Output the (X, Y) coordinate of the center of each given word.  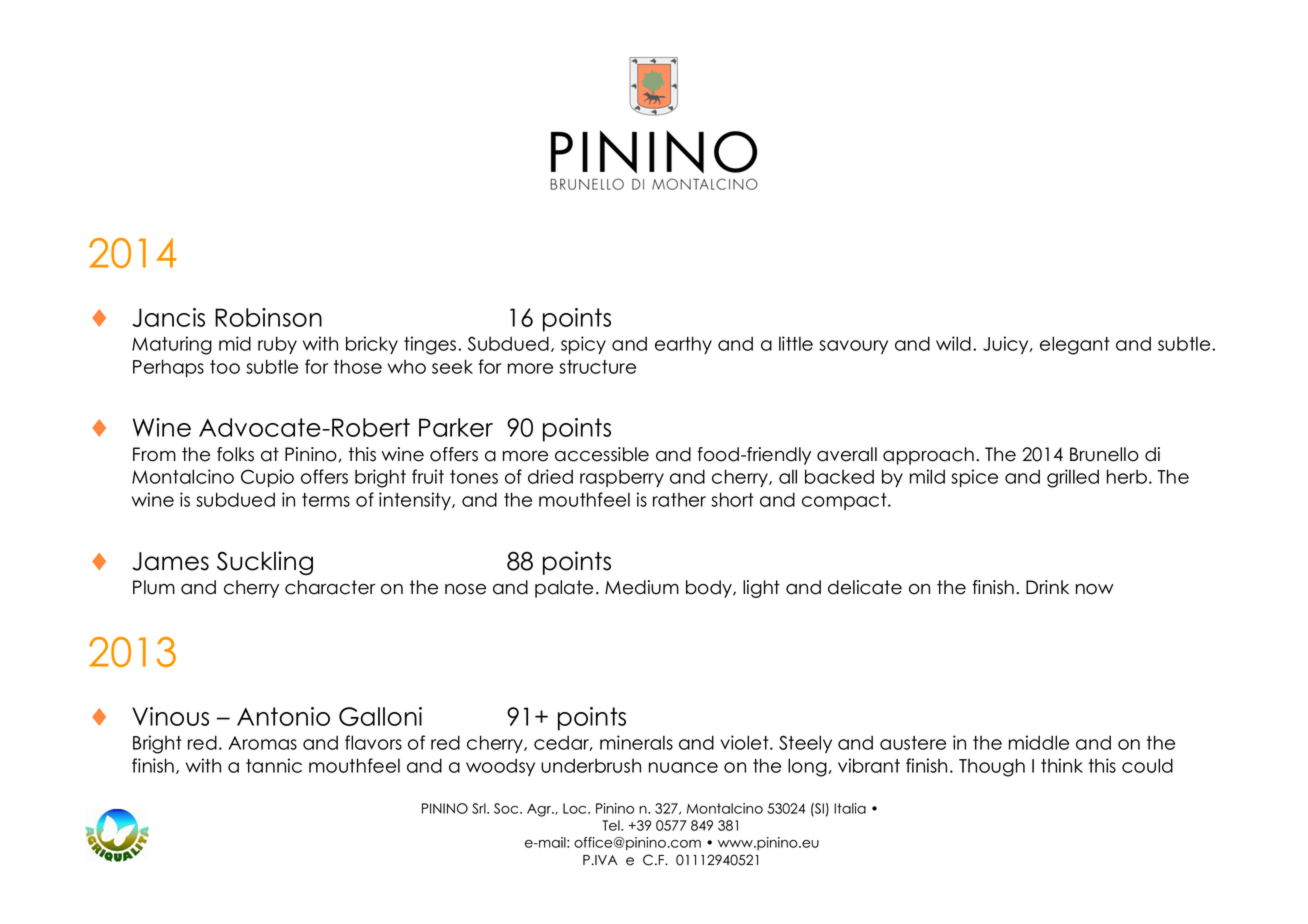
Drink (1047, 587)
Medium (642, 587)
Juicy (1007, 345)
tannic (274, 765)
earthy (683, 345)
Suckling (265, 563)
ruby (277, 345)
